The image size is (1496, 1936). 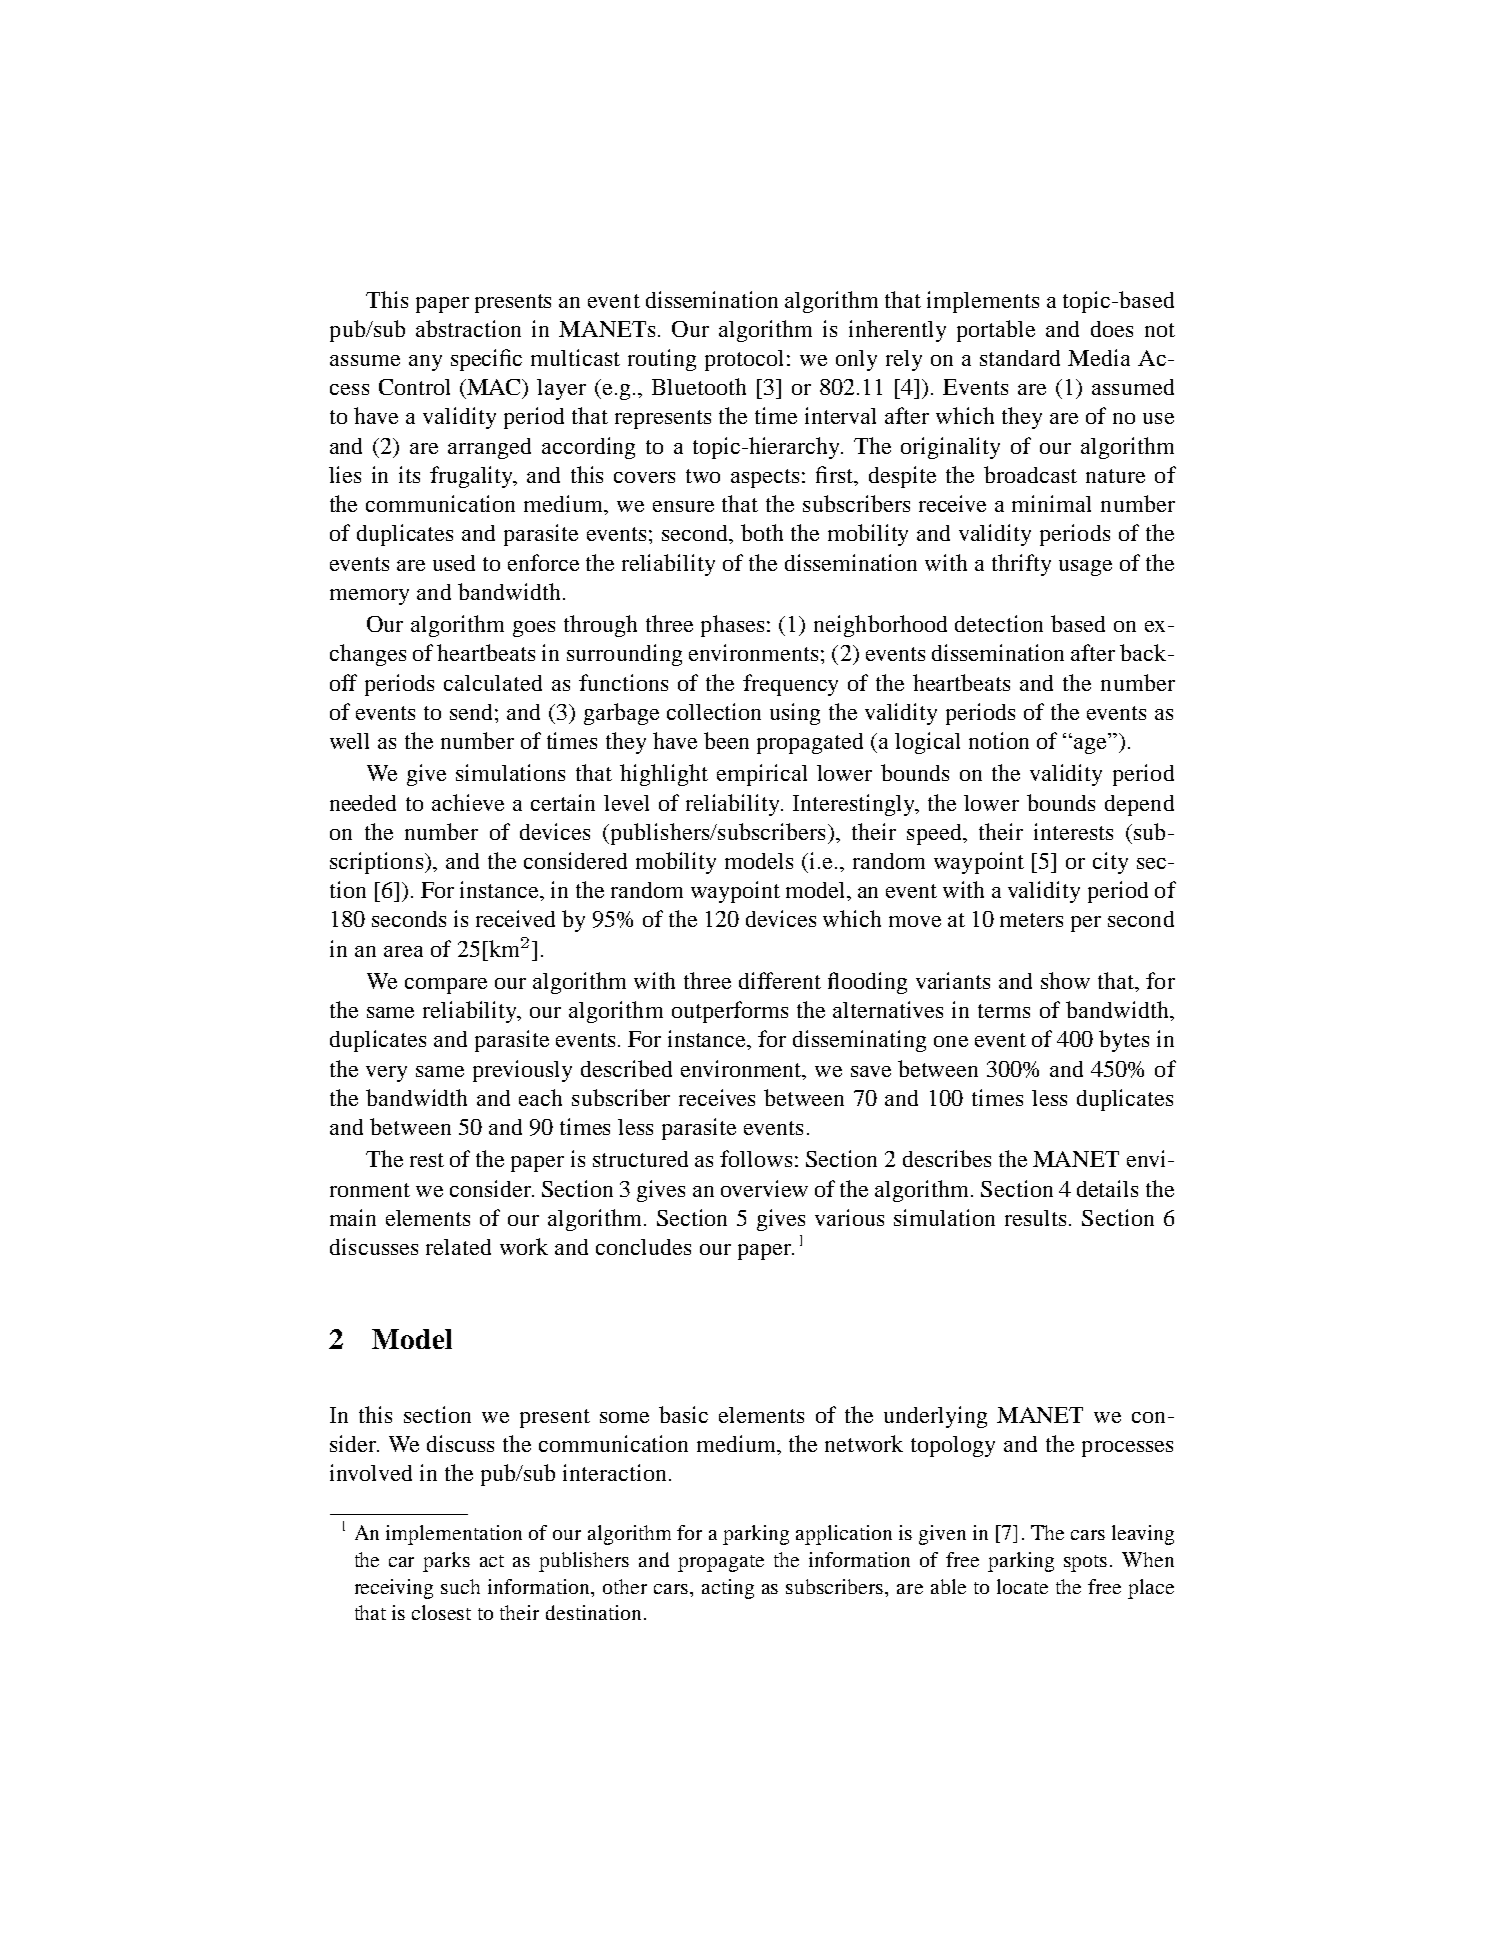 I want to click on parks, so click(x=446, y=1562).
